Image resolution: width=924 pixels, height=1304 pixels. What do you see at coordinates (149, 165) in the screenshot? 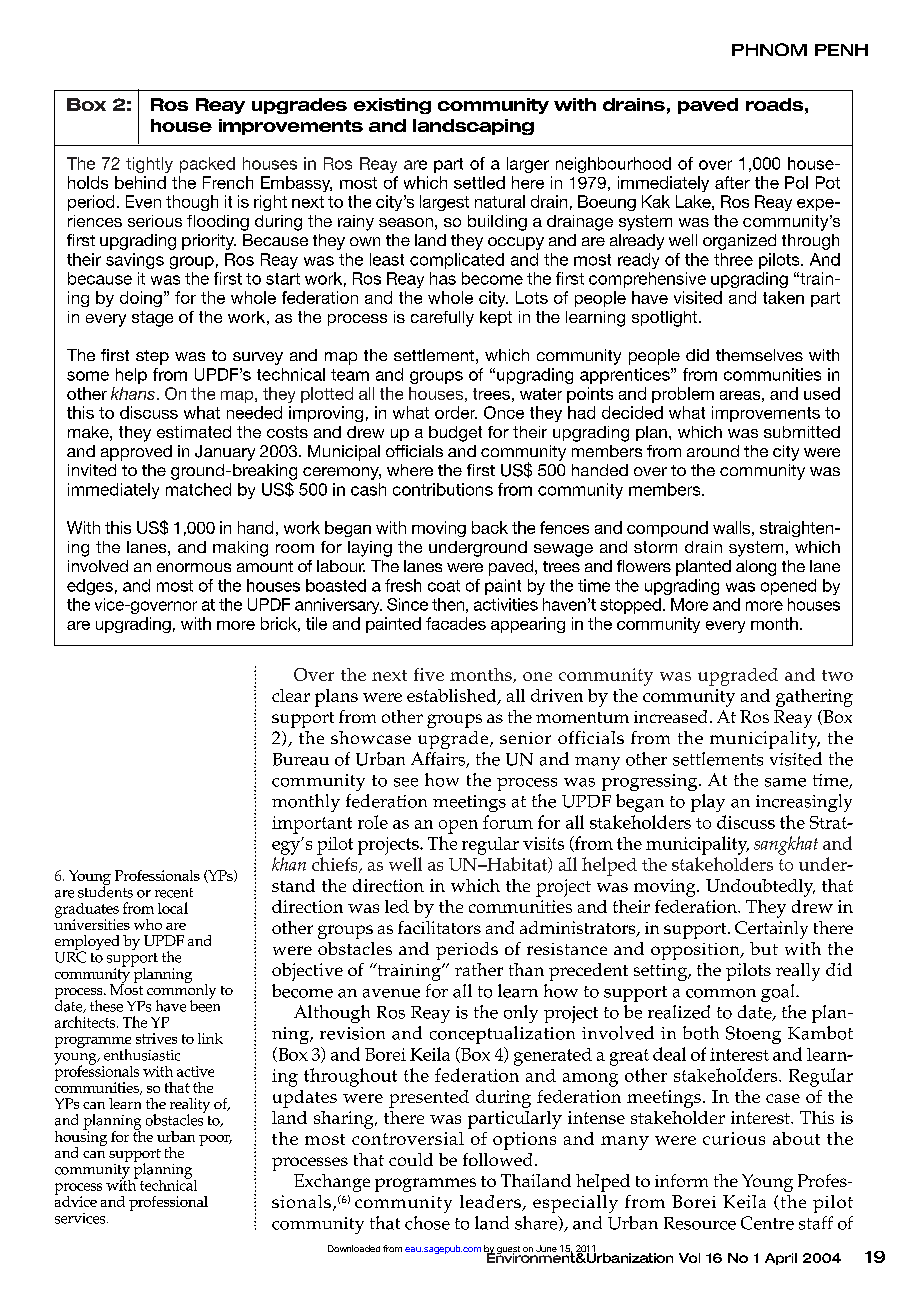
I see `tightly` at bounding box center [149, 165].
